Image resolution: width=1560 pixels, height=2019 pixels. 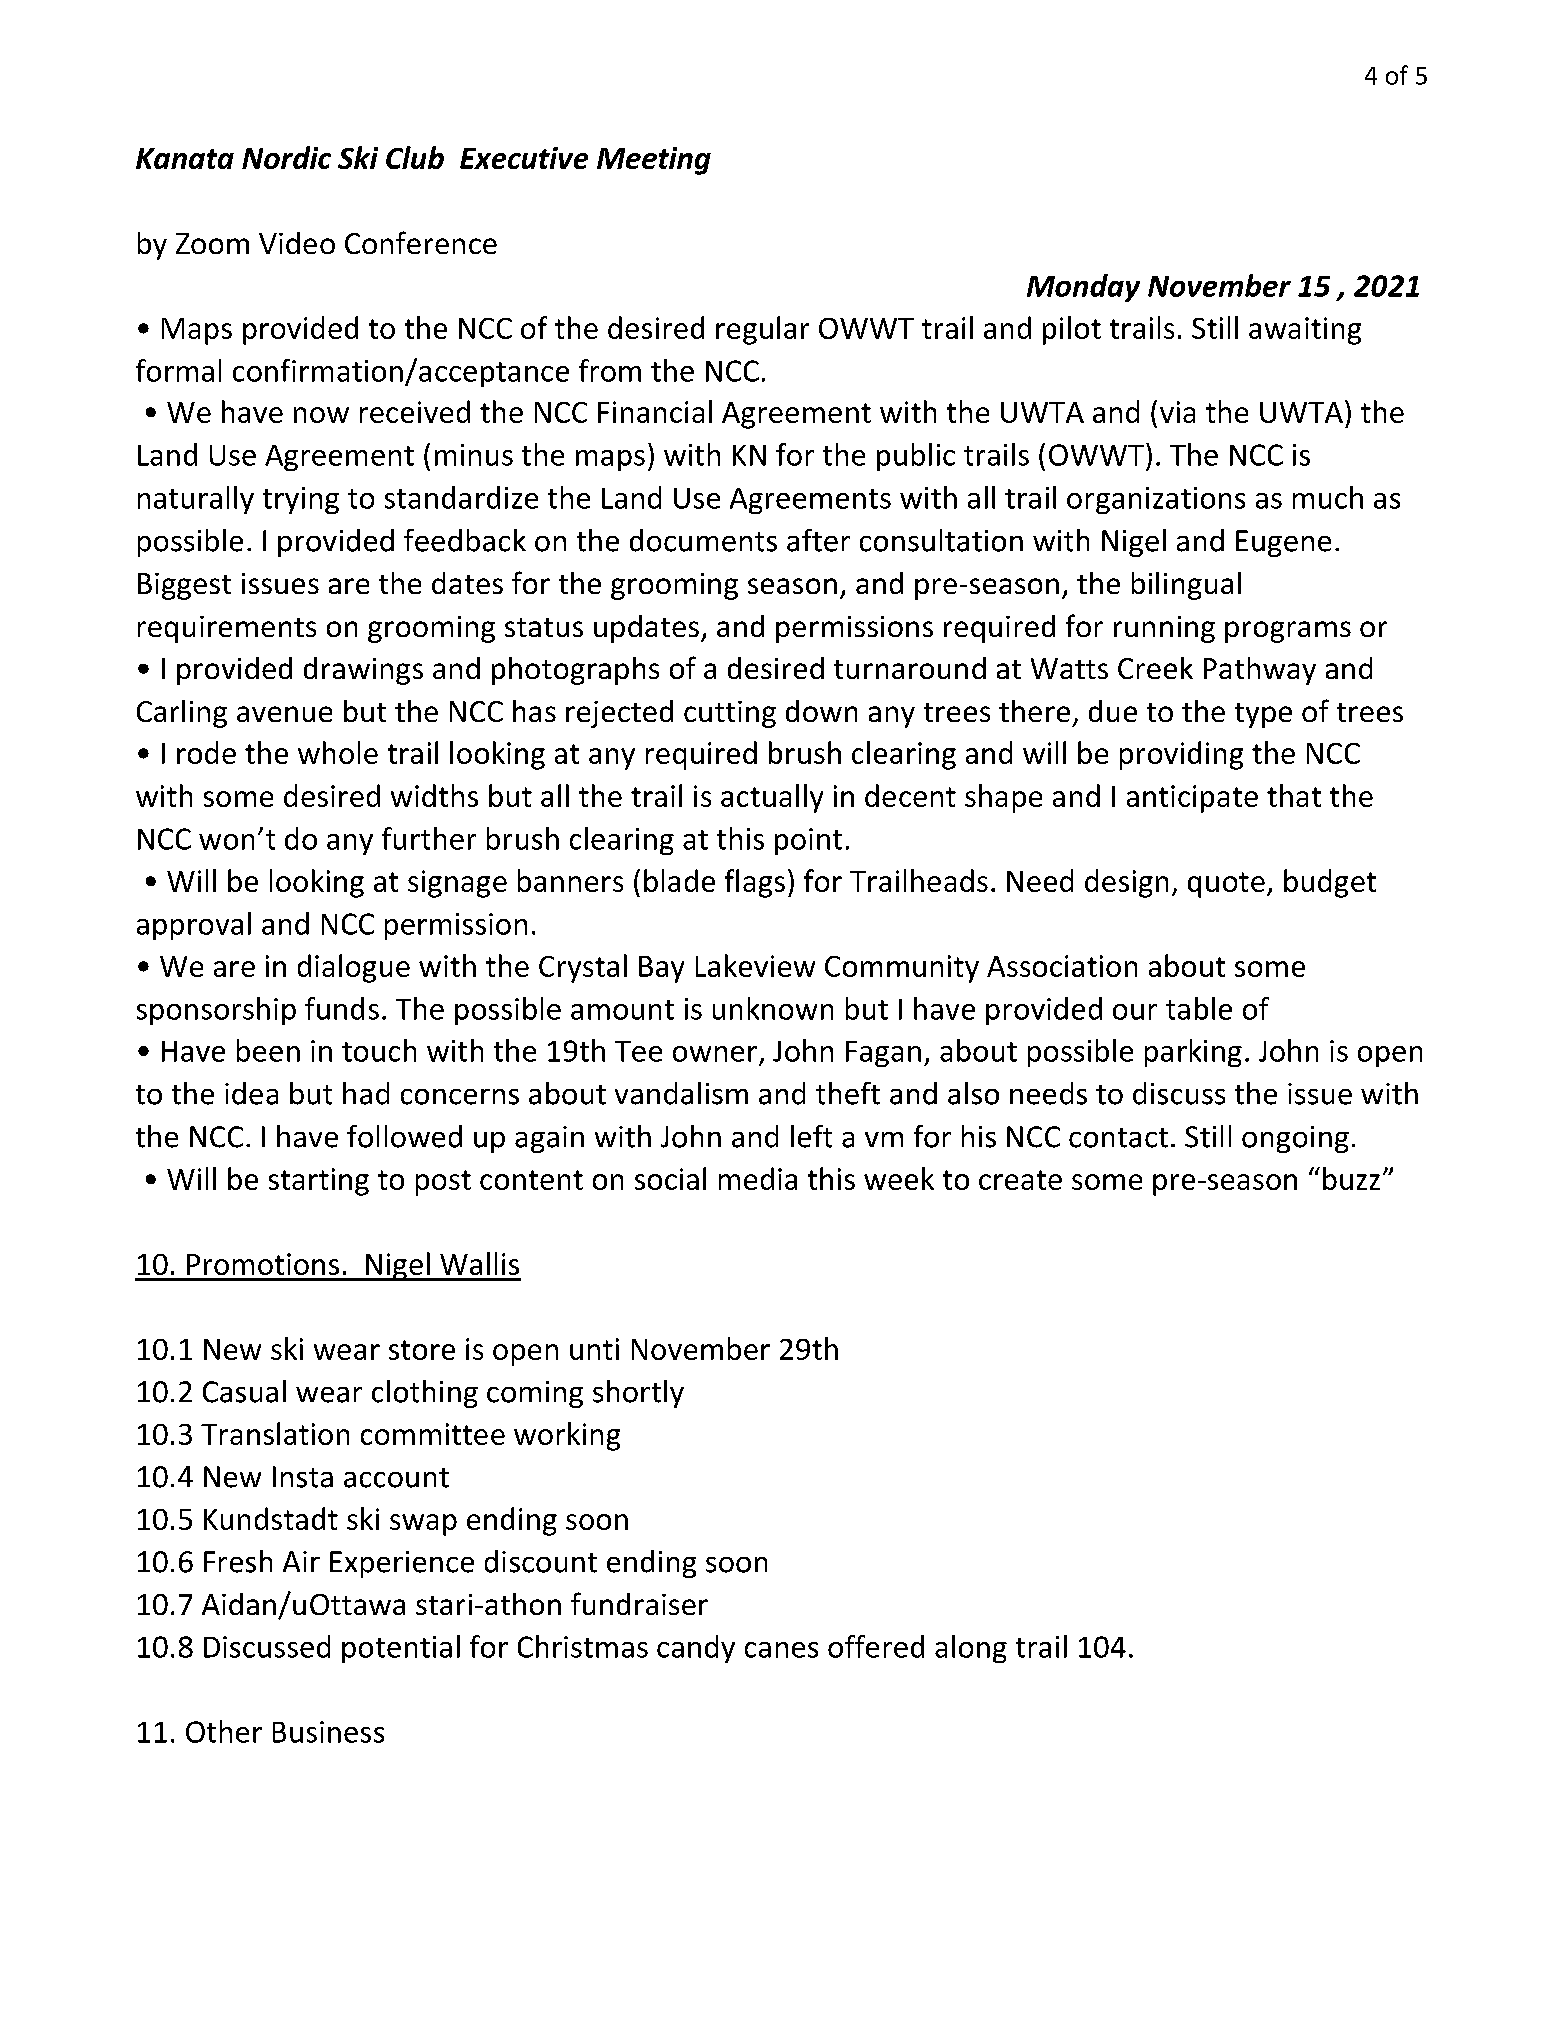 I want to click on canes, so click(x=781, y=1650).
